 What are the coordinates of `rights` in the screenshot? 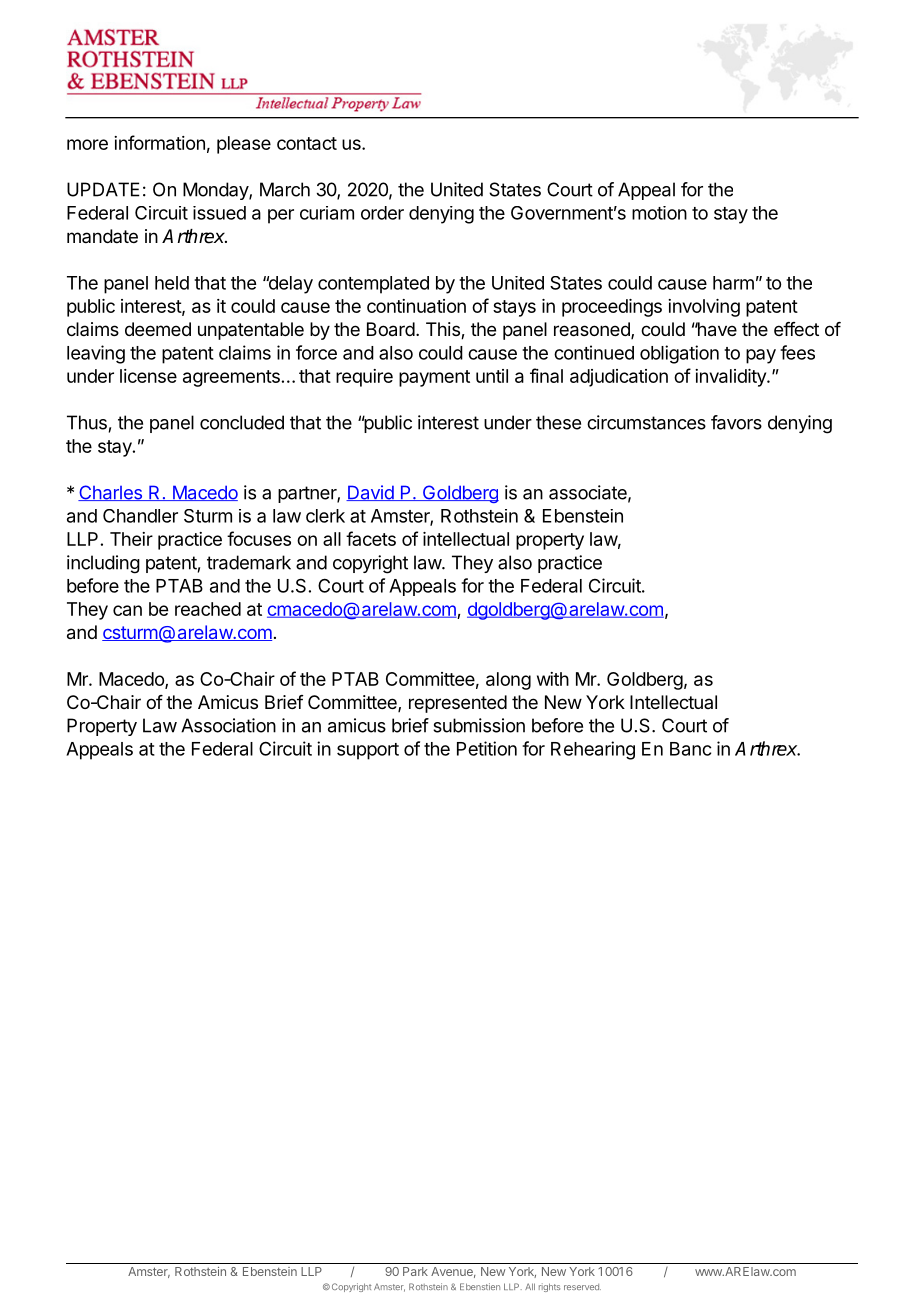 It's located at (549, 1287).
